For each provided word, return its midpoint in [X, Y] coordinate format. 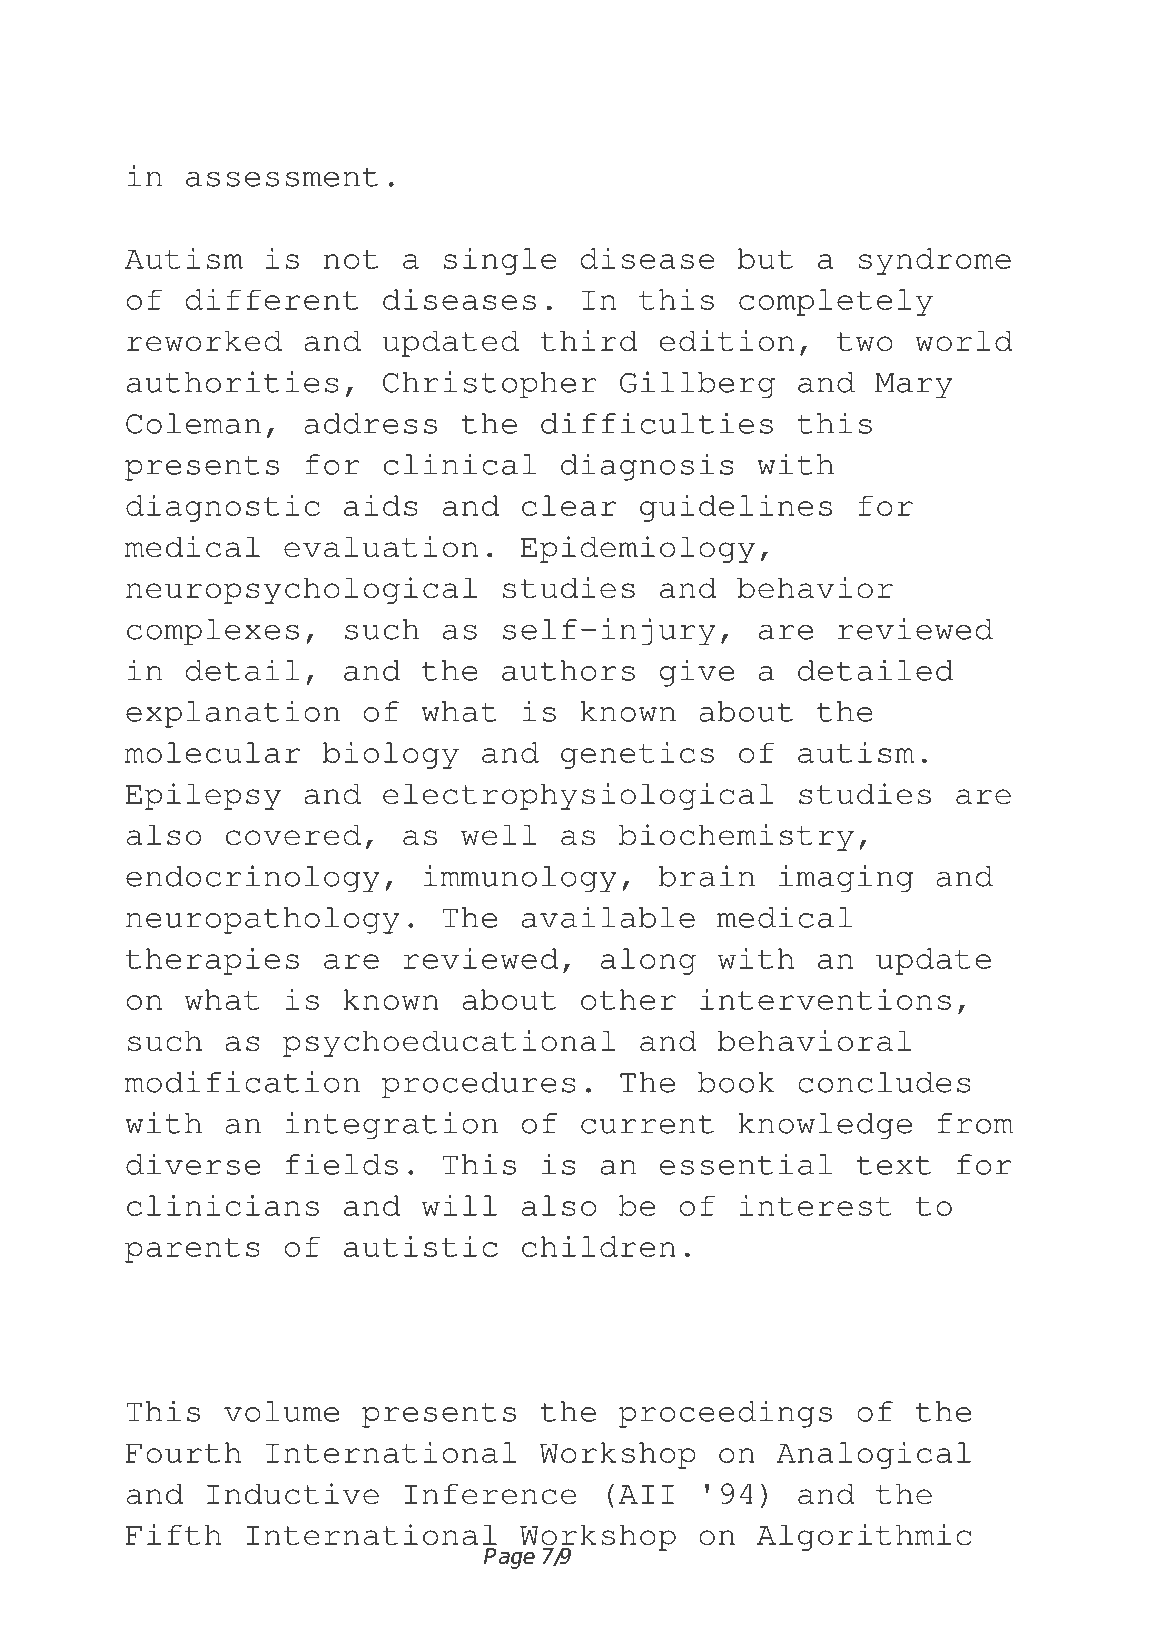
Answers [208, 121]
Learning [788, 70]
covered [293, 835]
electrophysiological [578, 796]
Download [434, 67]
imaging [846, 878]
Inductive [293, 1494]
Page [509, 1558]
